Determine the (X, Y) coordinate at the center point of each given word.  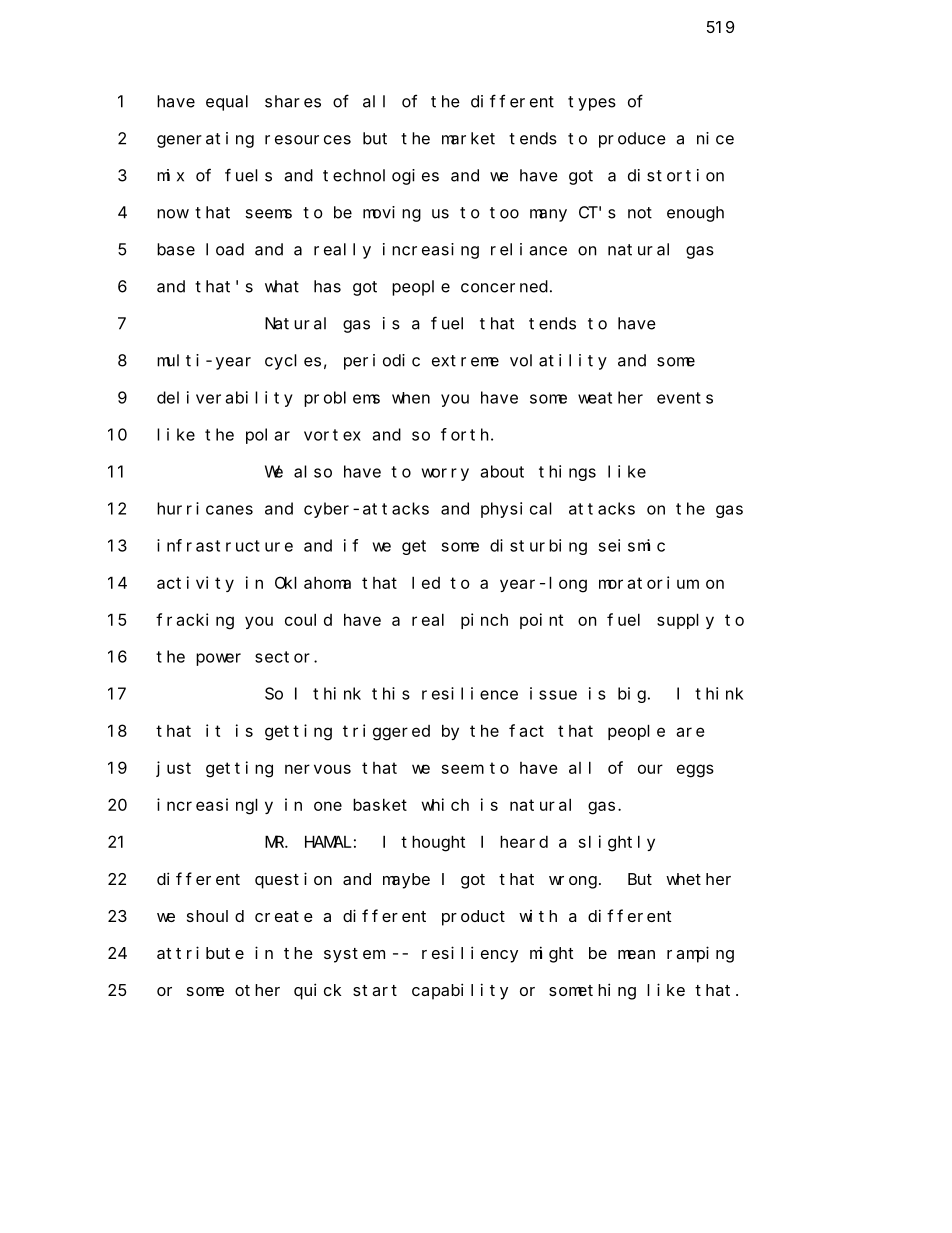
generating (205, 140)
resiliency (470, 954)
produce (632, 140)
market (468, 138)
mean (636, 954)
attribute (200, 952)
